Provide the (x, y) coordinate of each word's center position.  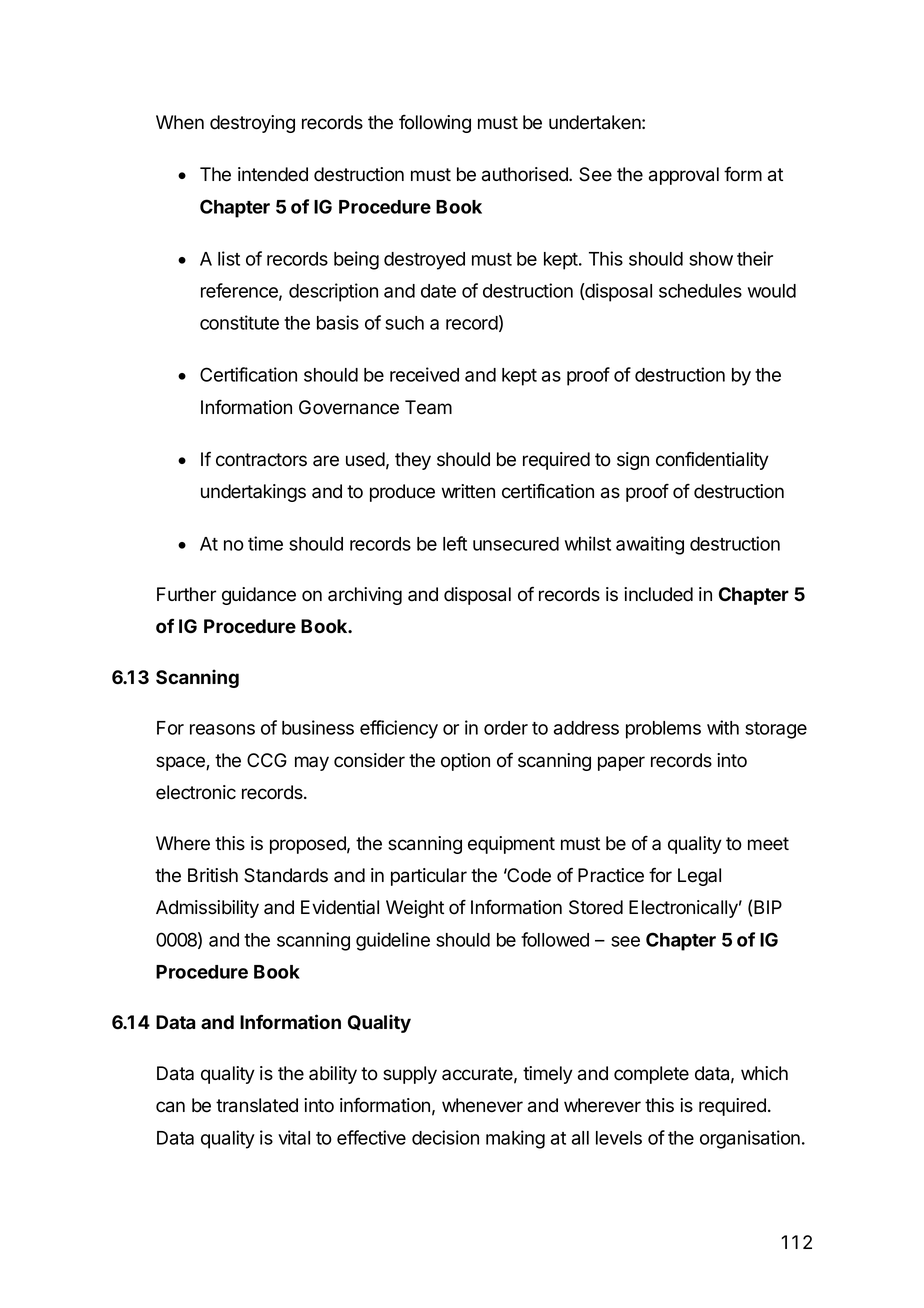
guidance (259, 596)
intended (273, 174)
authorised (526, 174)
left (455, 543)
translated (257, 1105)
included (658, 594)
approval (684, 176)
